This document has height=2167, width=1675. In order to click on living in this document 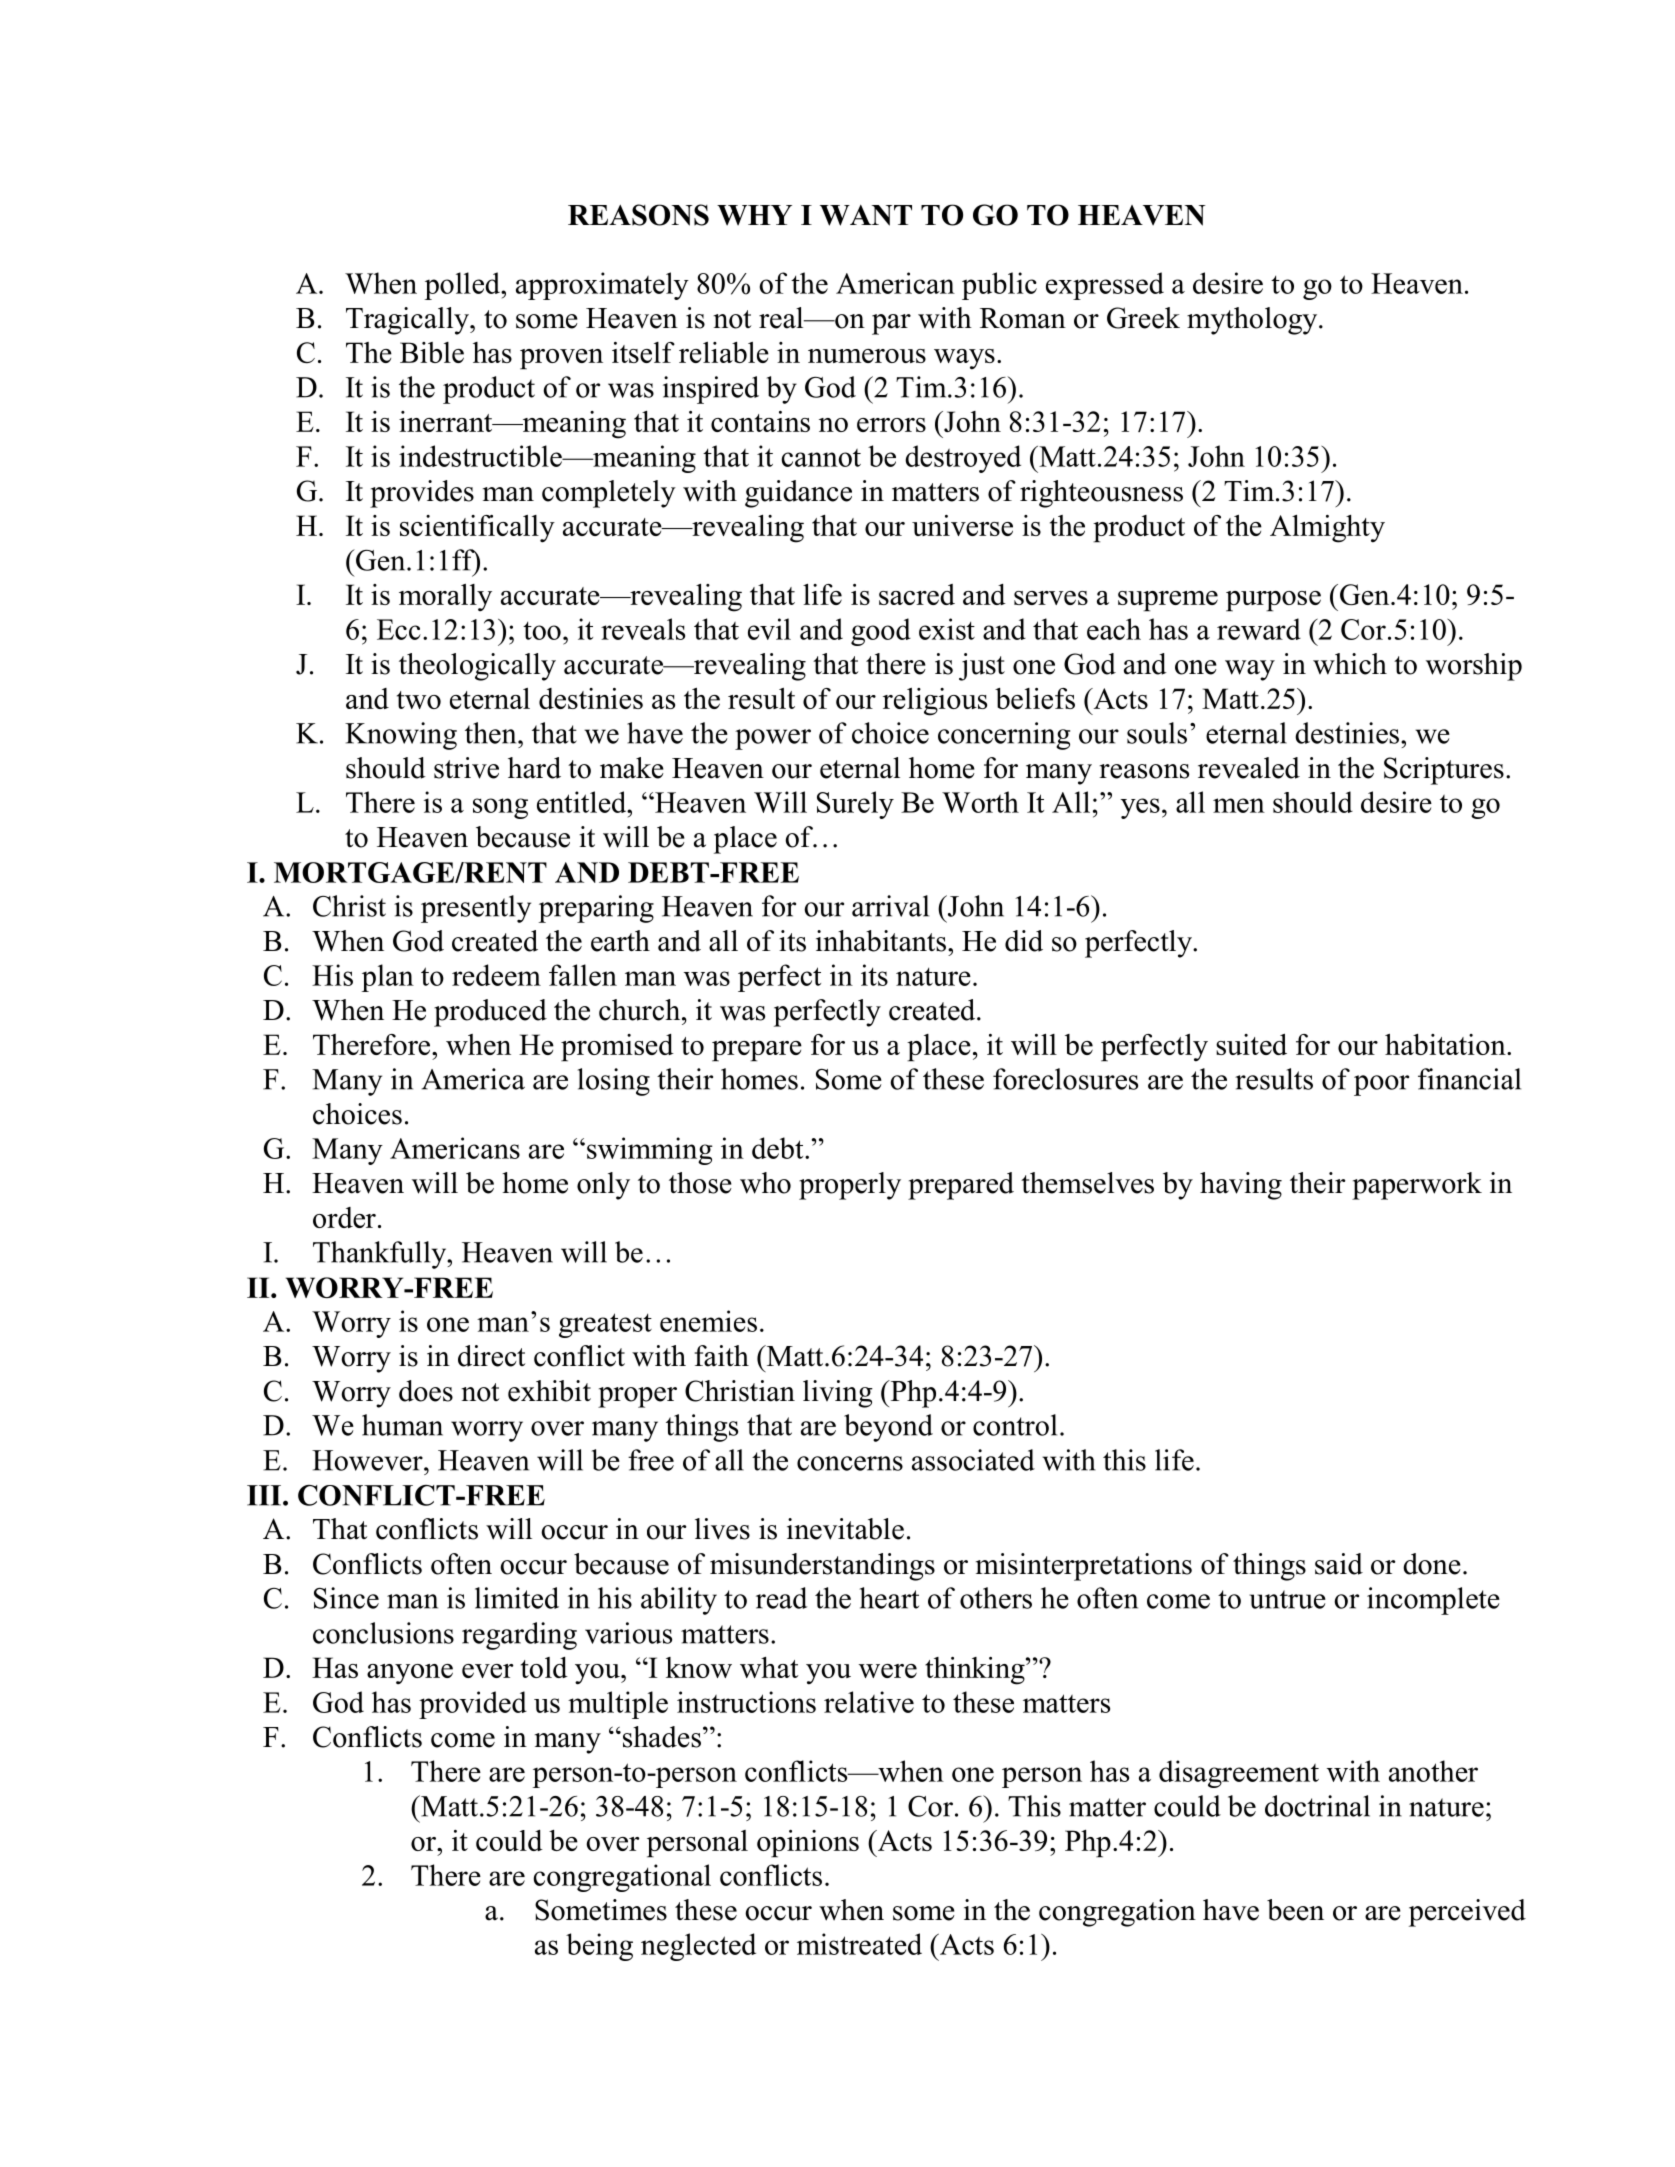, I will do `click(838, 1394)`.
